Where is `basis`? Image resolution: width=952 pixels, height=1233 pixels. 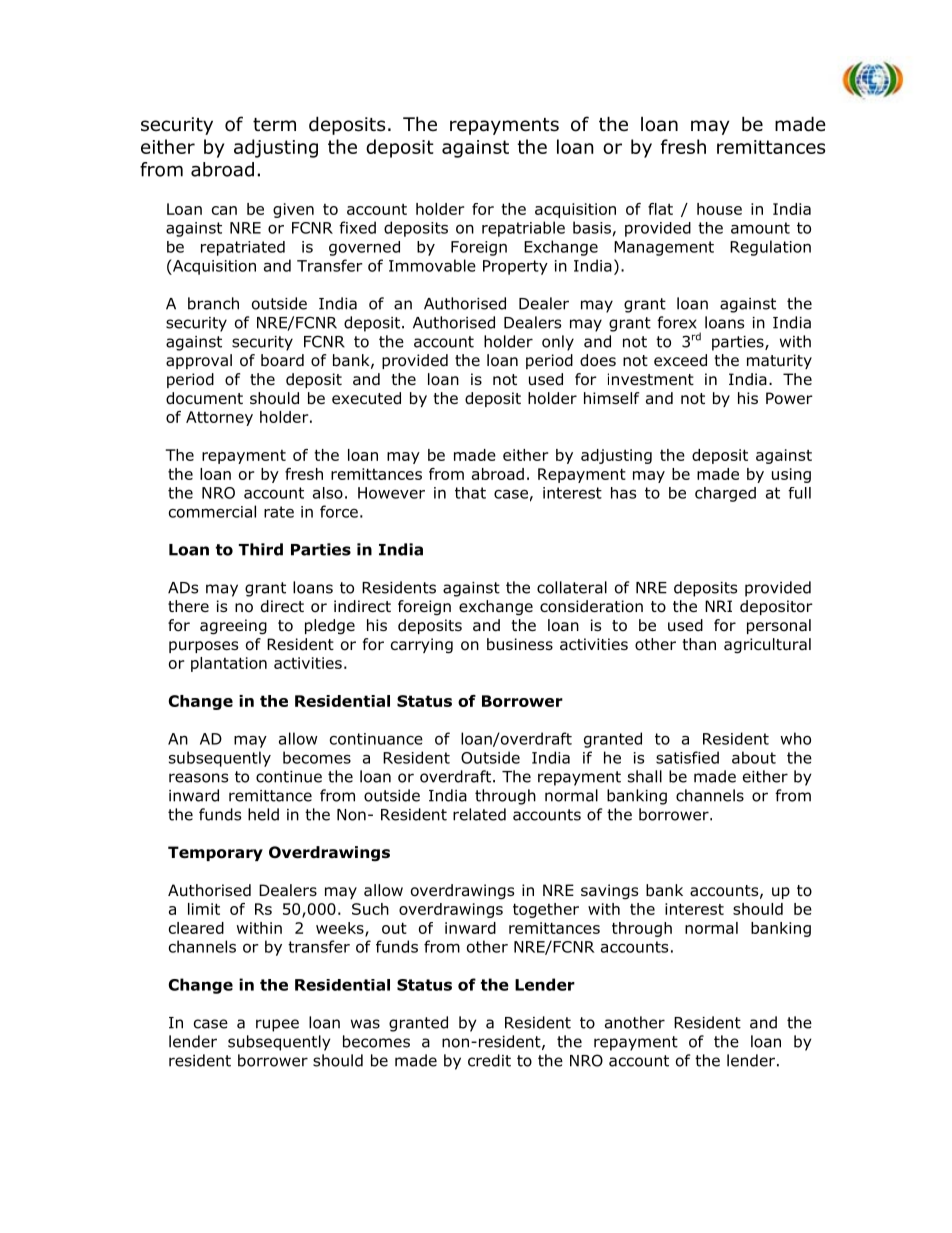
basis is located at coordinates (592, 227).
